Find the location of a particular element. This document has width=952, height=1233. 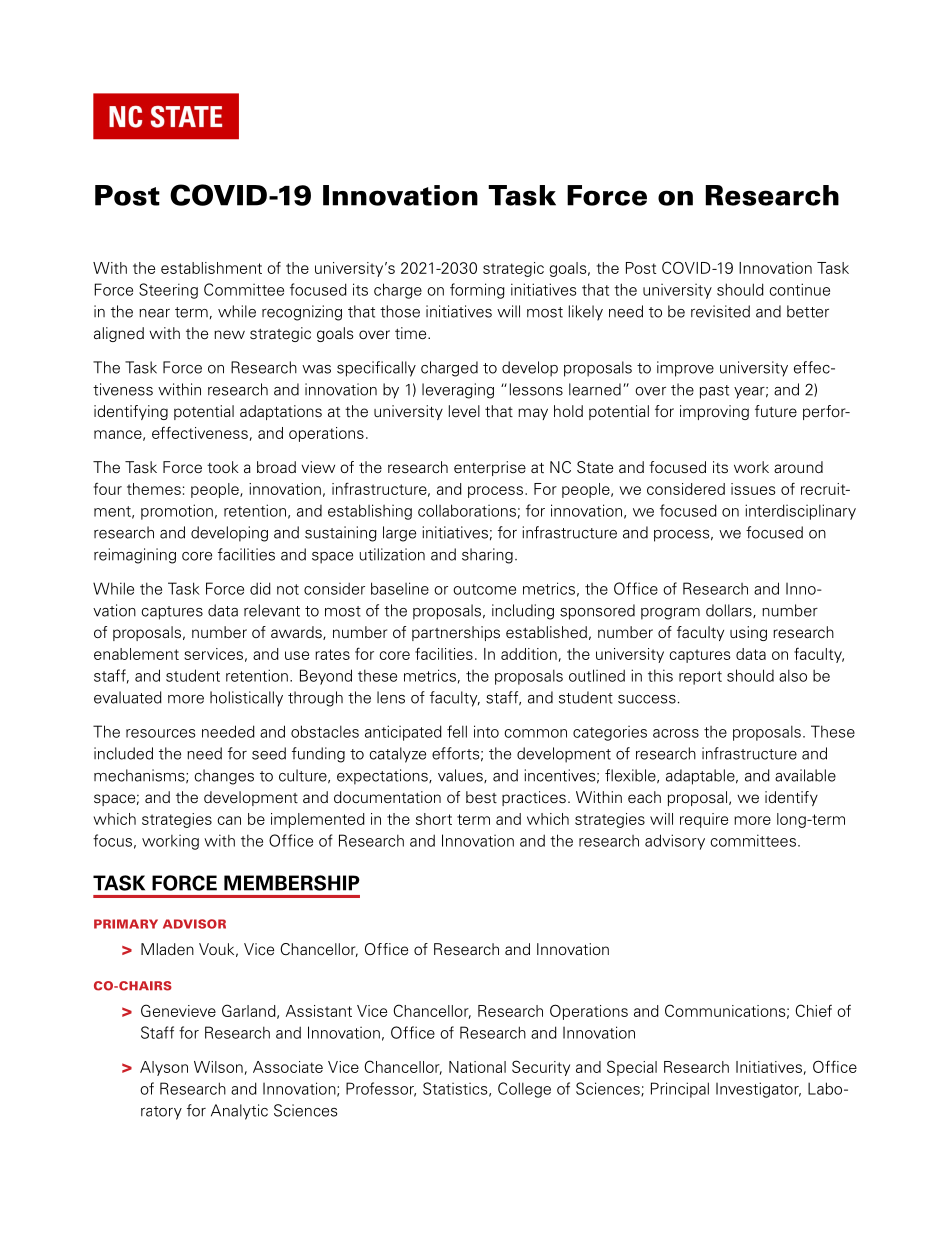

sharing is located at coordinates (487, 556).
